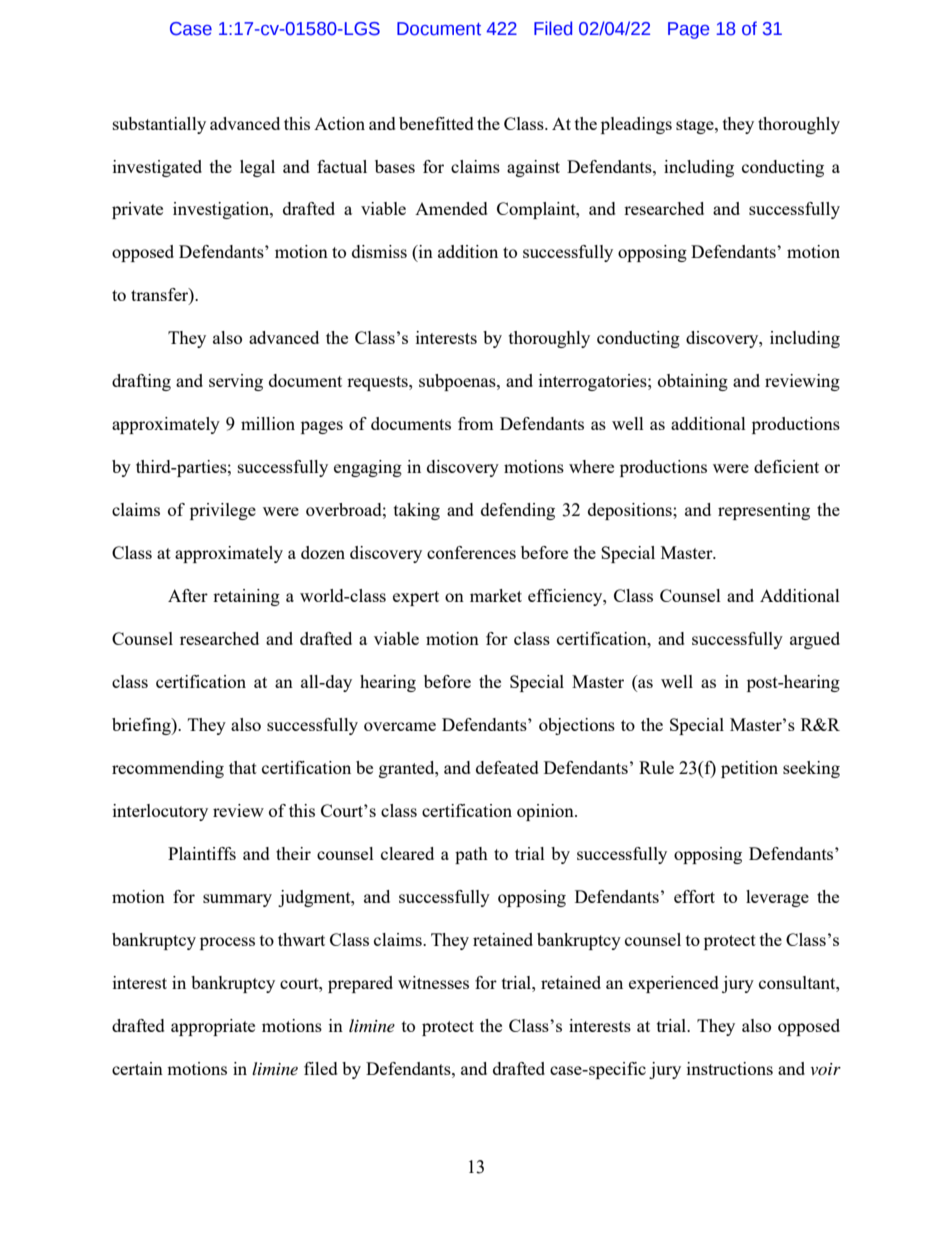  What do you see at coordinates (243, 767) in the screenshot?
I see `that` at bounding box center [243, 767].
